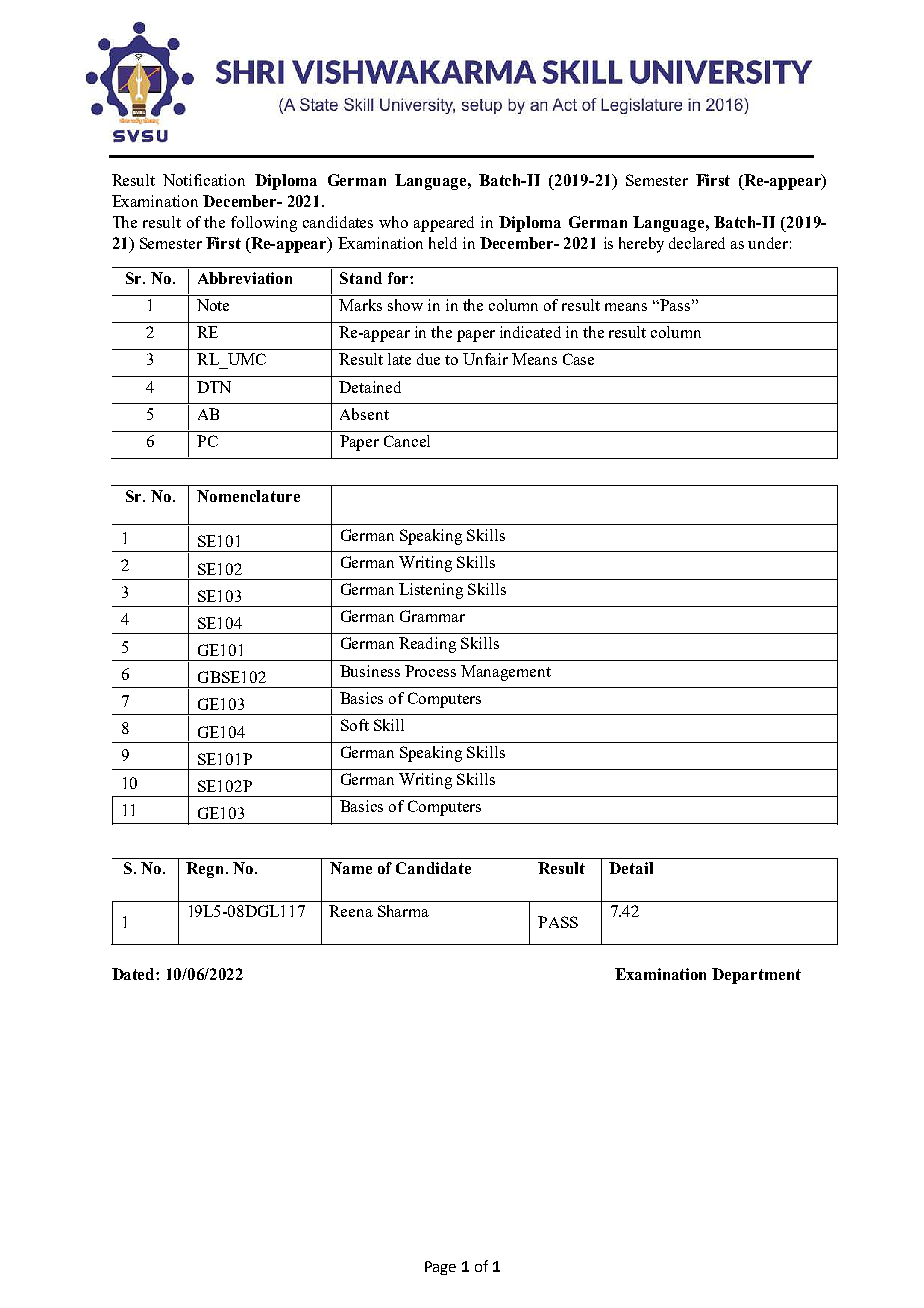 Image resolution: width=924 pixels, height=1308 pixels. I want to click on Department, so click(756, 976).
